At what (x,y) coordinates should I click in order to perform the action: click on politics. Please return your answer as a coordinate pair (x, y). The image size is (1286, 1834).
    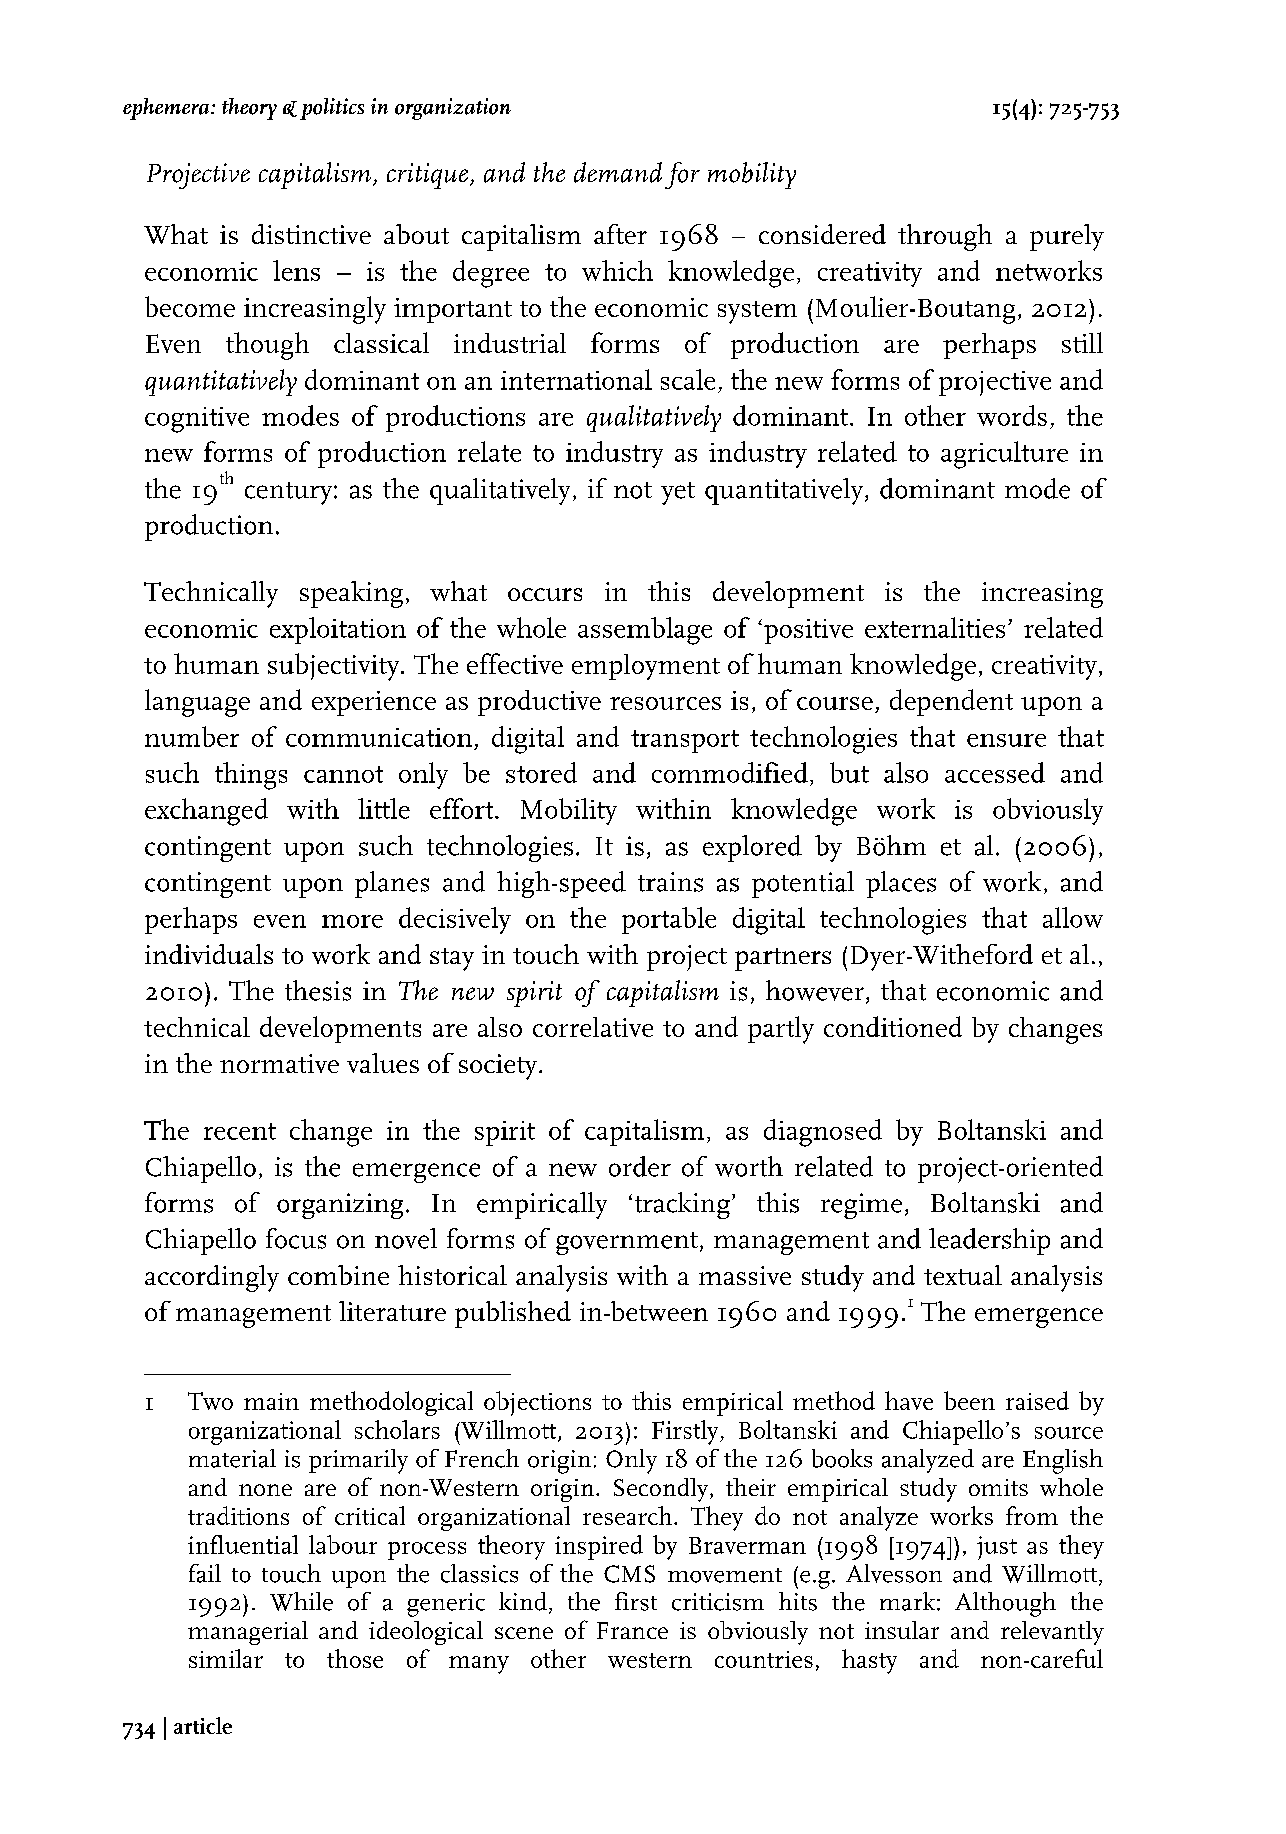
    Looking at the image, I should click on (332, 109).
